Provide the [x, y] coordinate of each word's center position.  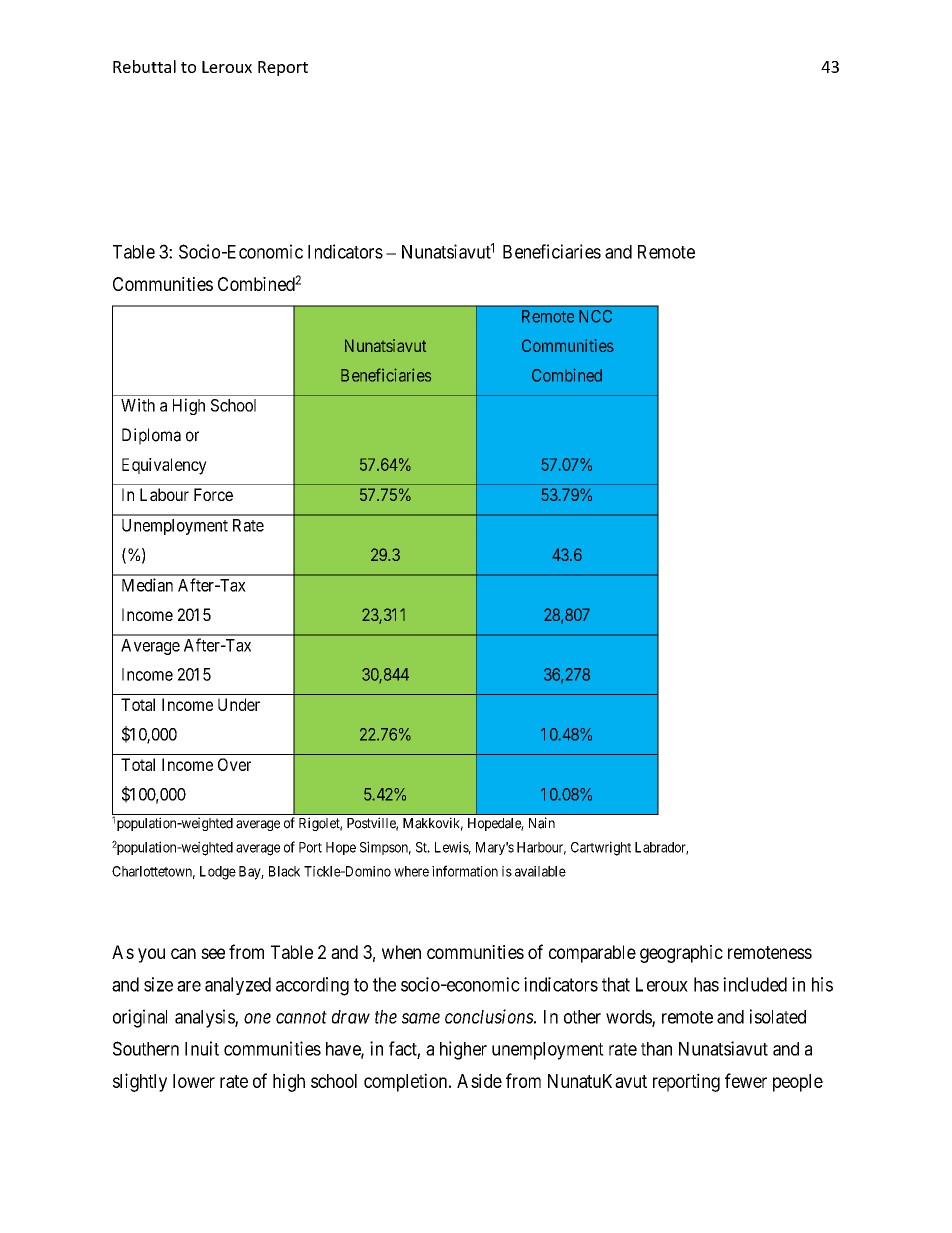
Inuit [202, 1048]
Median [147, 585]
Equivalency [164, 466]
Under [239, 704]
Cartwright [601, 848]
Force [213, 494]
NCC [595, 316]
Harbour [541, 848]
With [138, 405]
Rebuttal [144, 66]
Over [234, 764]
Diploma [151, 436]
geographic [681, 954]
